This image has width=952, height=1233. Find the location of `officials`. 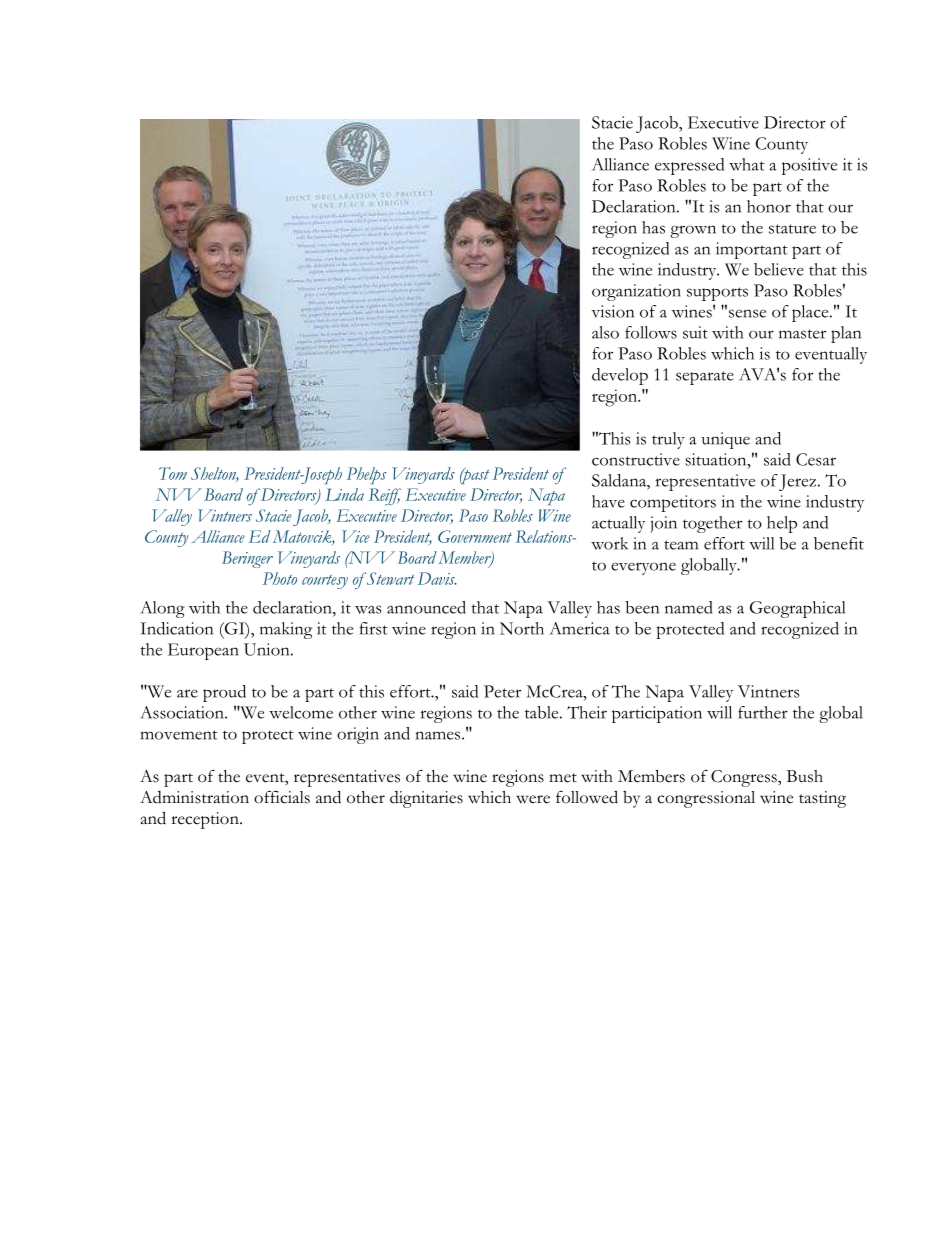

officials is located at coordinates (282, 797).
